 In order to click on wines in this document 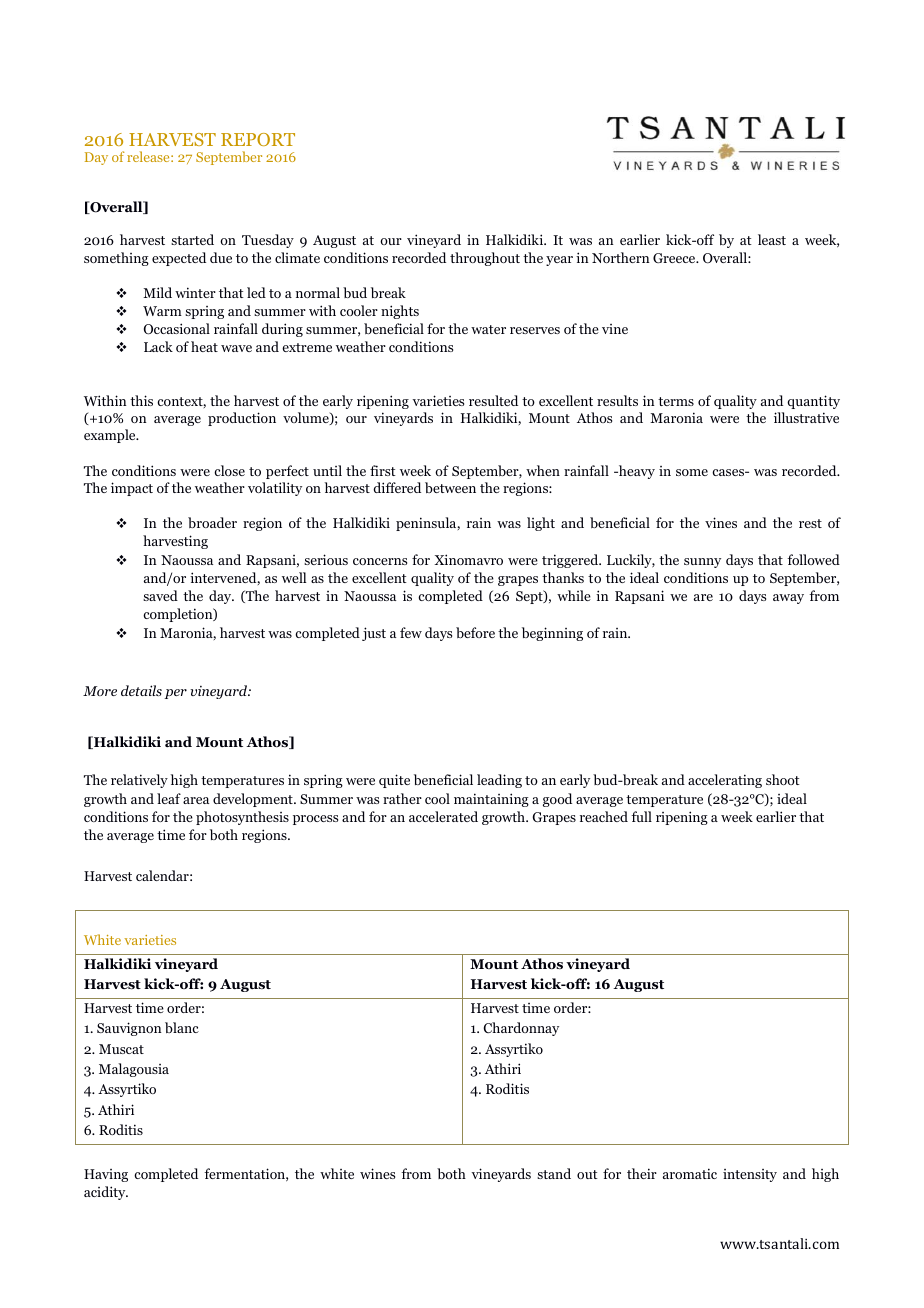, I will do `click(377, 1173)`.
